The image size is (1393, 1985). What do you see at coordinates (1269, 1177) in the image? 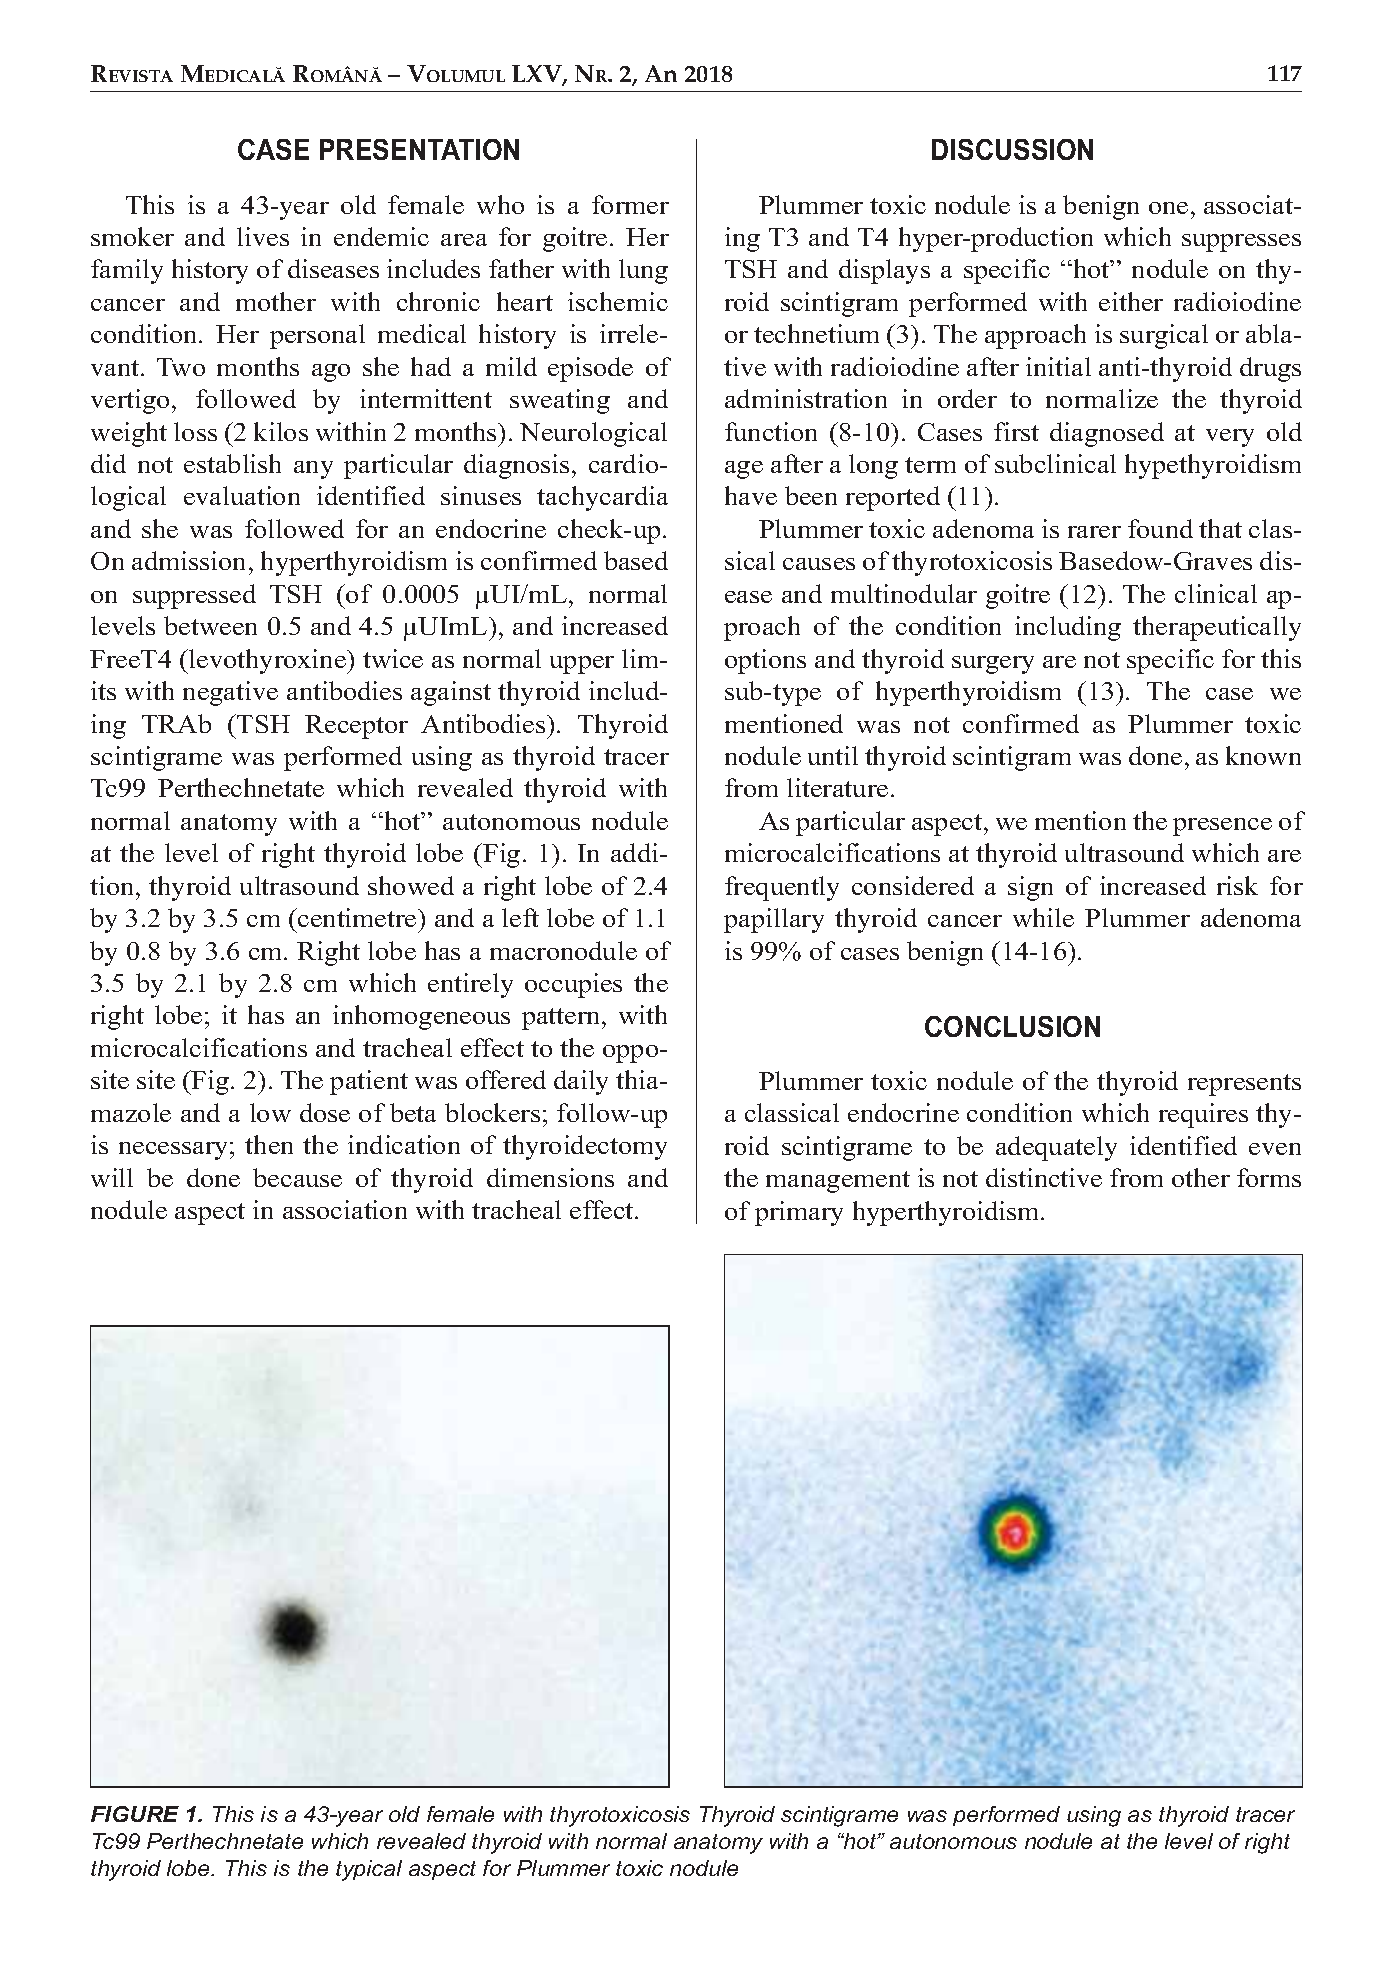
I see `forms` at bounding box center [1269, 1177].
